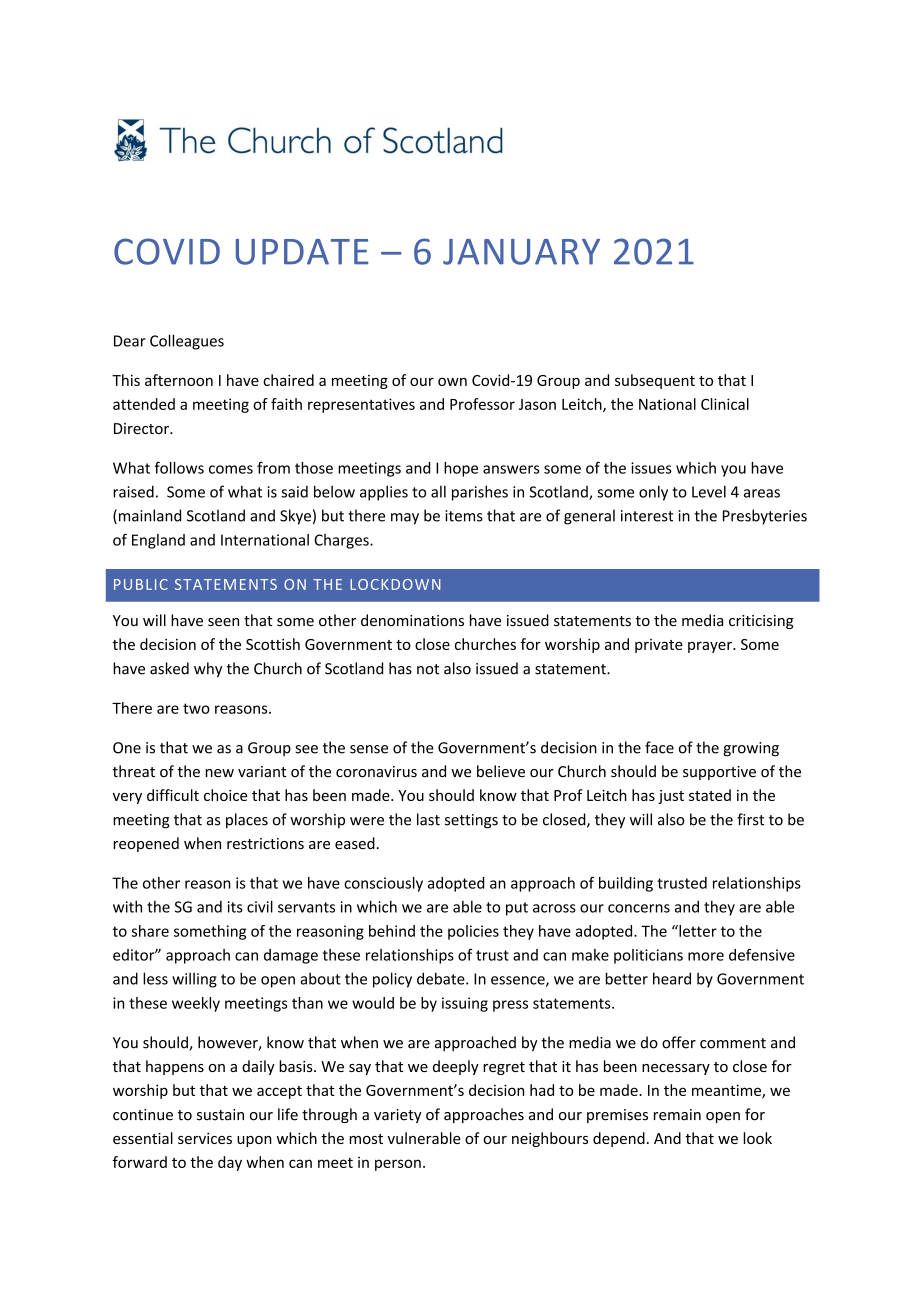 This screenshot has width=924, height=1308. What do you see at coordinates (205, 1138) in the screenshot?
I see `services` at bounding box center [205, 1138].
